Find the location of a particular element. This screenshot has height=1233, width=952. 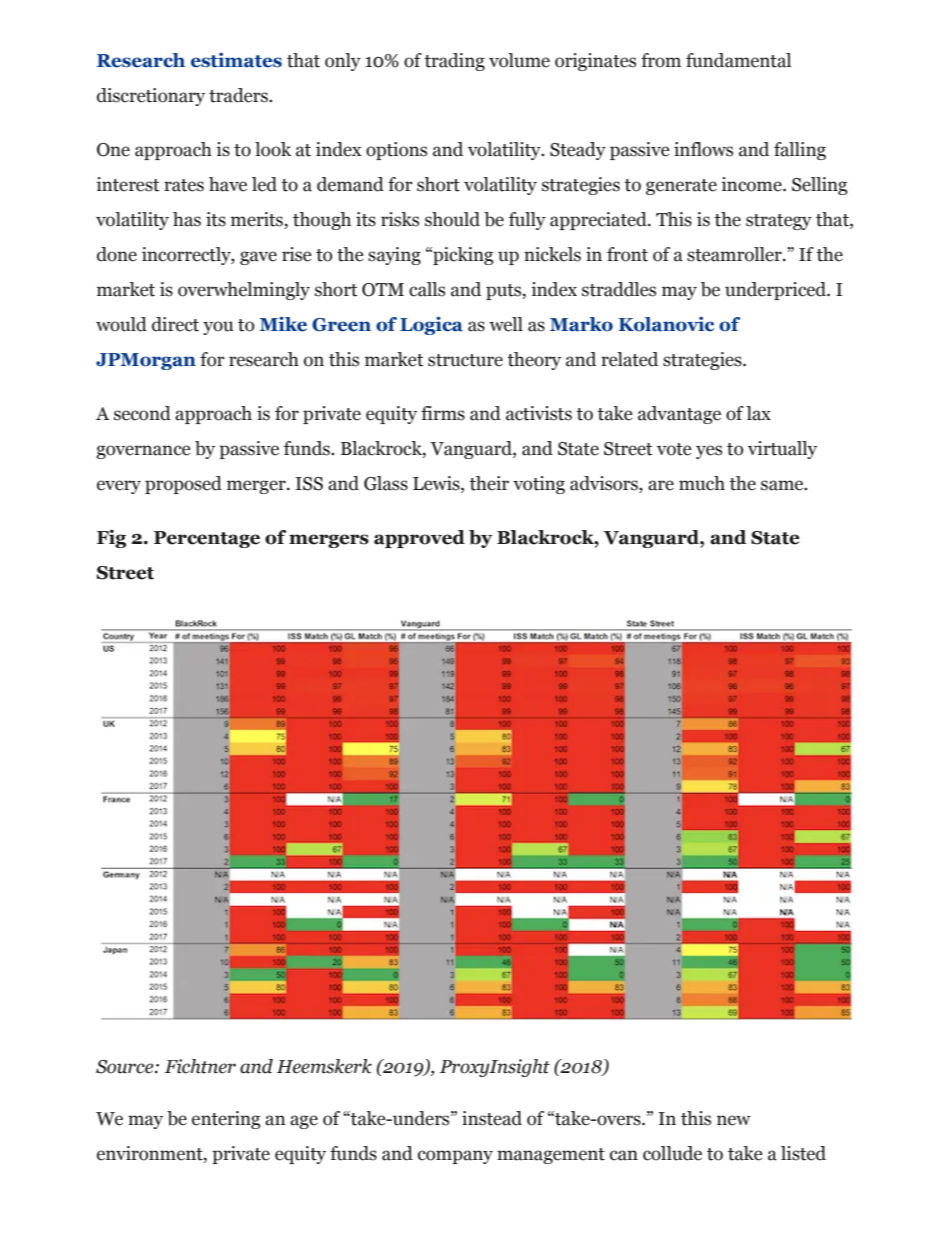

instead is located at coordinates (492, 1118).
